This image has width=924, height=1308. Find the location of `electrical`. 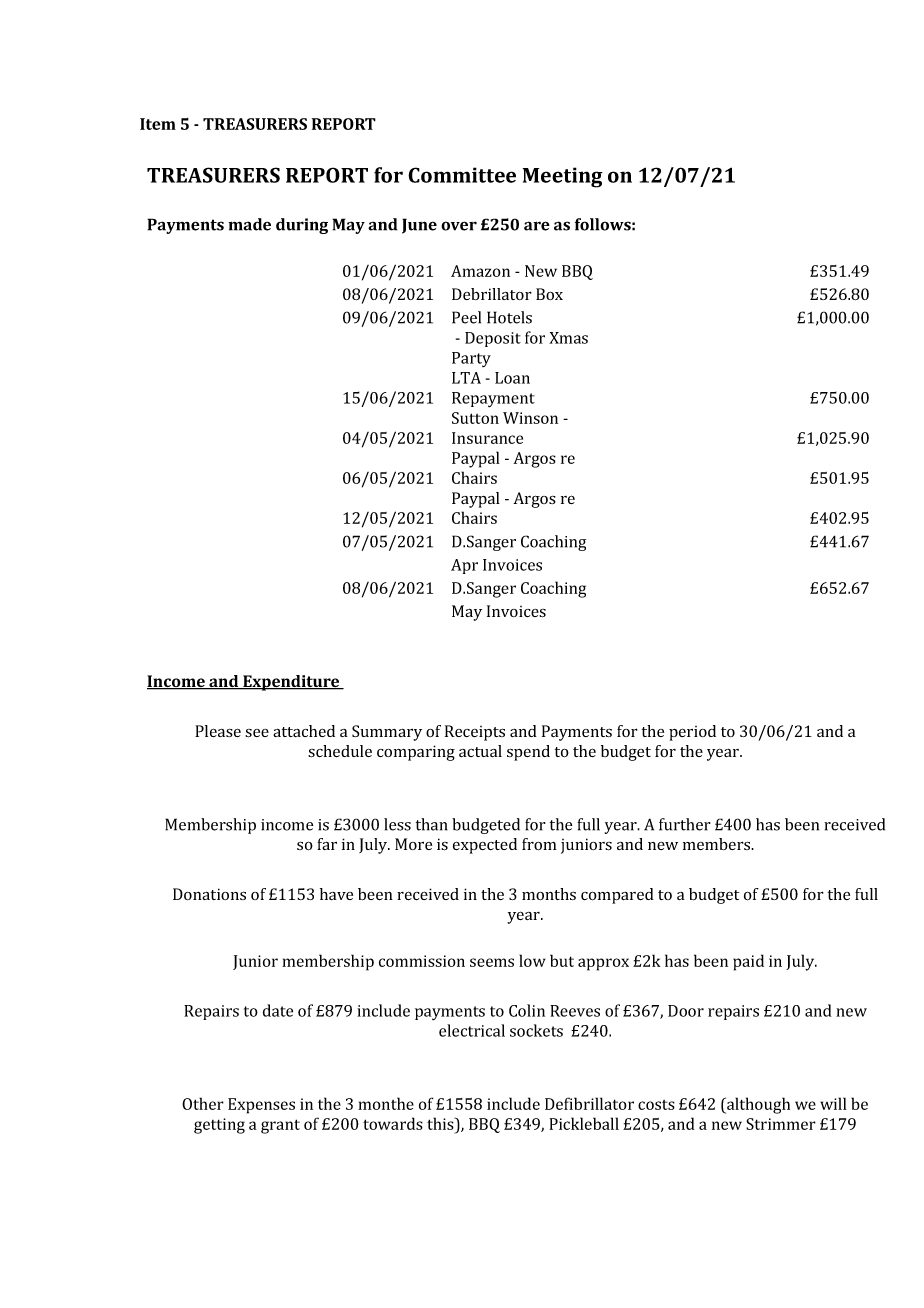

electrical is located at coordinates (472, 1030).
